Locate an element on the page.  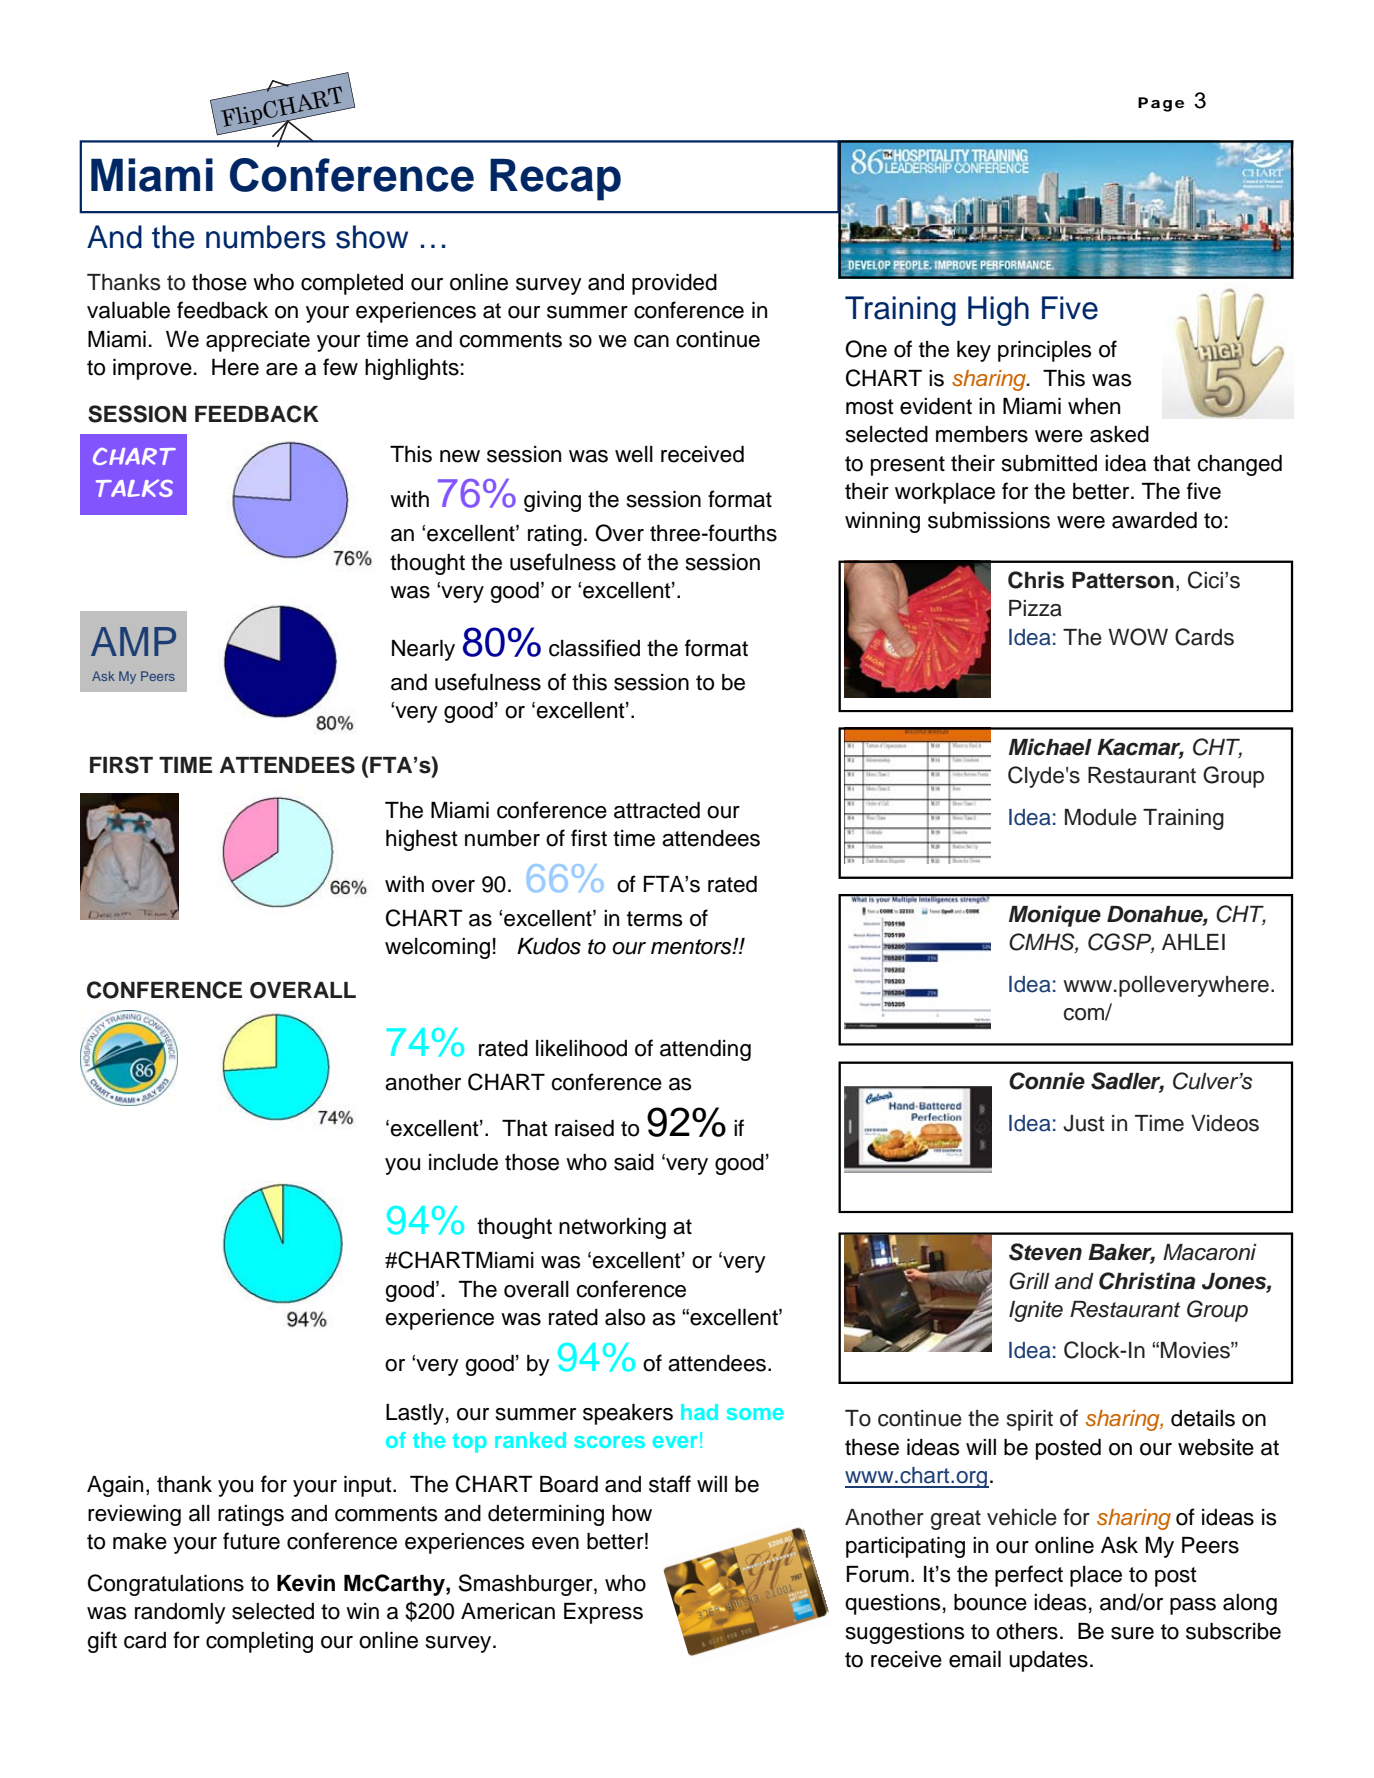
Page is located at coordinates (1161, 104).
